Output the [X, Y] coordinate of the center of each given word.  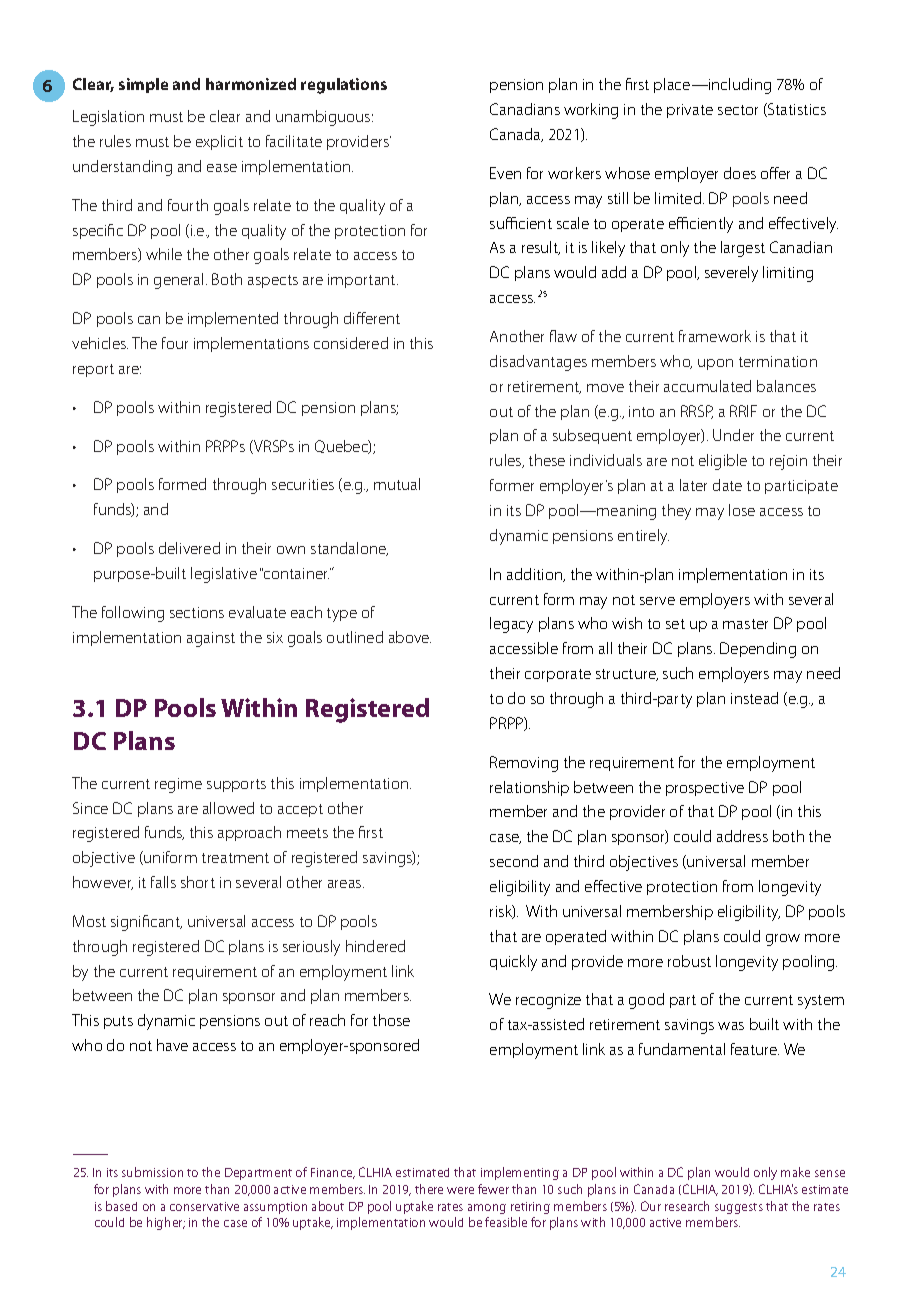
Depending [758, 650]
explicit [219, 142]
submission [152, 1172]
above [410, 637]
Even [505, 173]
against [211, 639]
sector [738, 110]
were [460, 1190]
